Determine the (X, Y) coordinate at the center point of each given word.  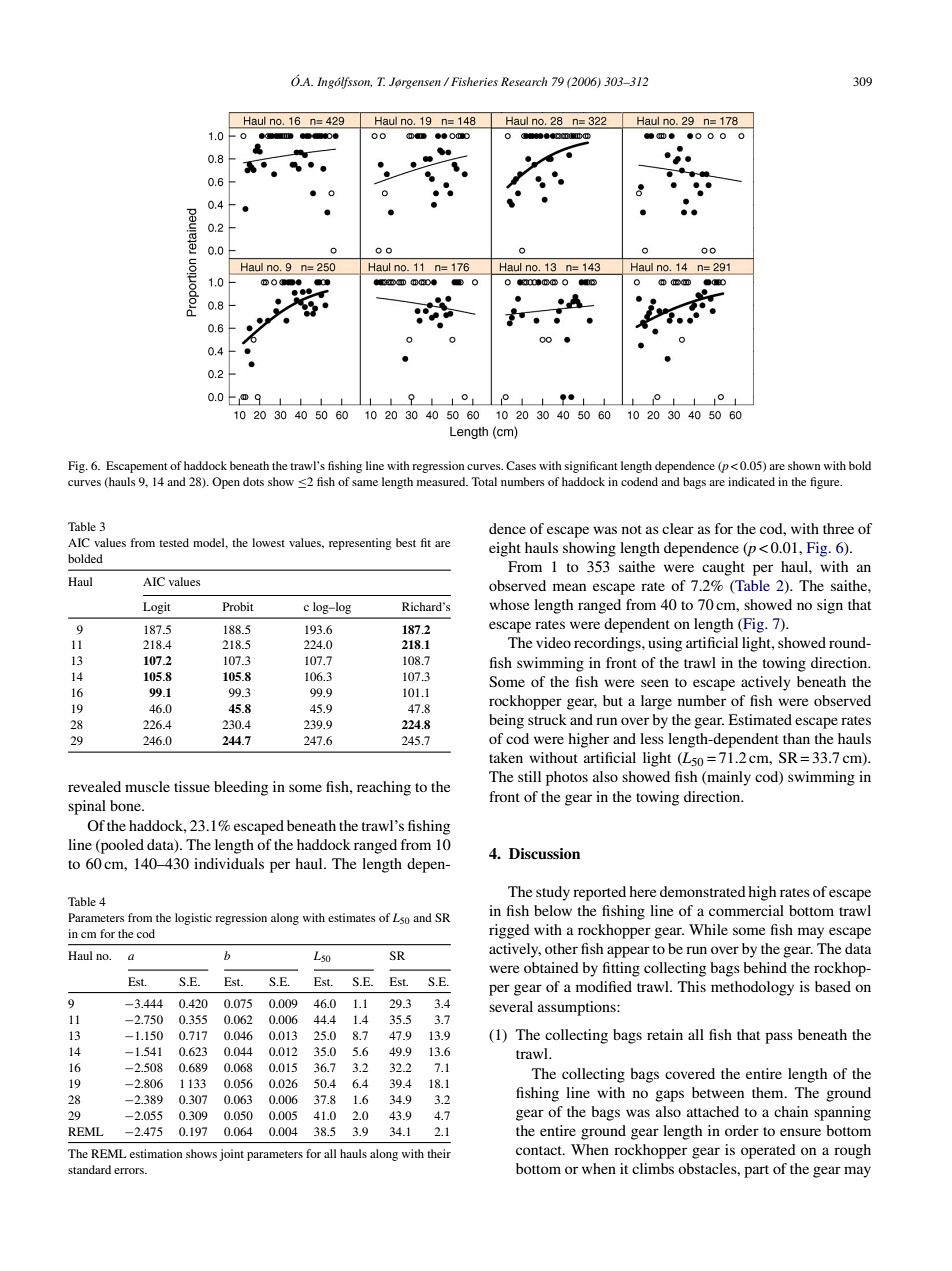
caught (723, 568)
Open (226, 483)
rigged (509, 931)
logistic (193, 919)
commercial (746, 910)
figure (826, 483)
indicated (751, 481)
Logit (157, 608)
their (439, 1153)
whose (509, 604)
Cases (521, 465)
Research (524, 81)
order (742, 1130)
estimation (156, 1153)
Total (484, 481)
